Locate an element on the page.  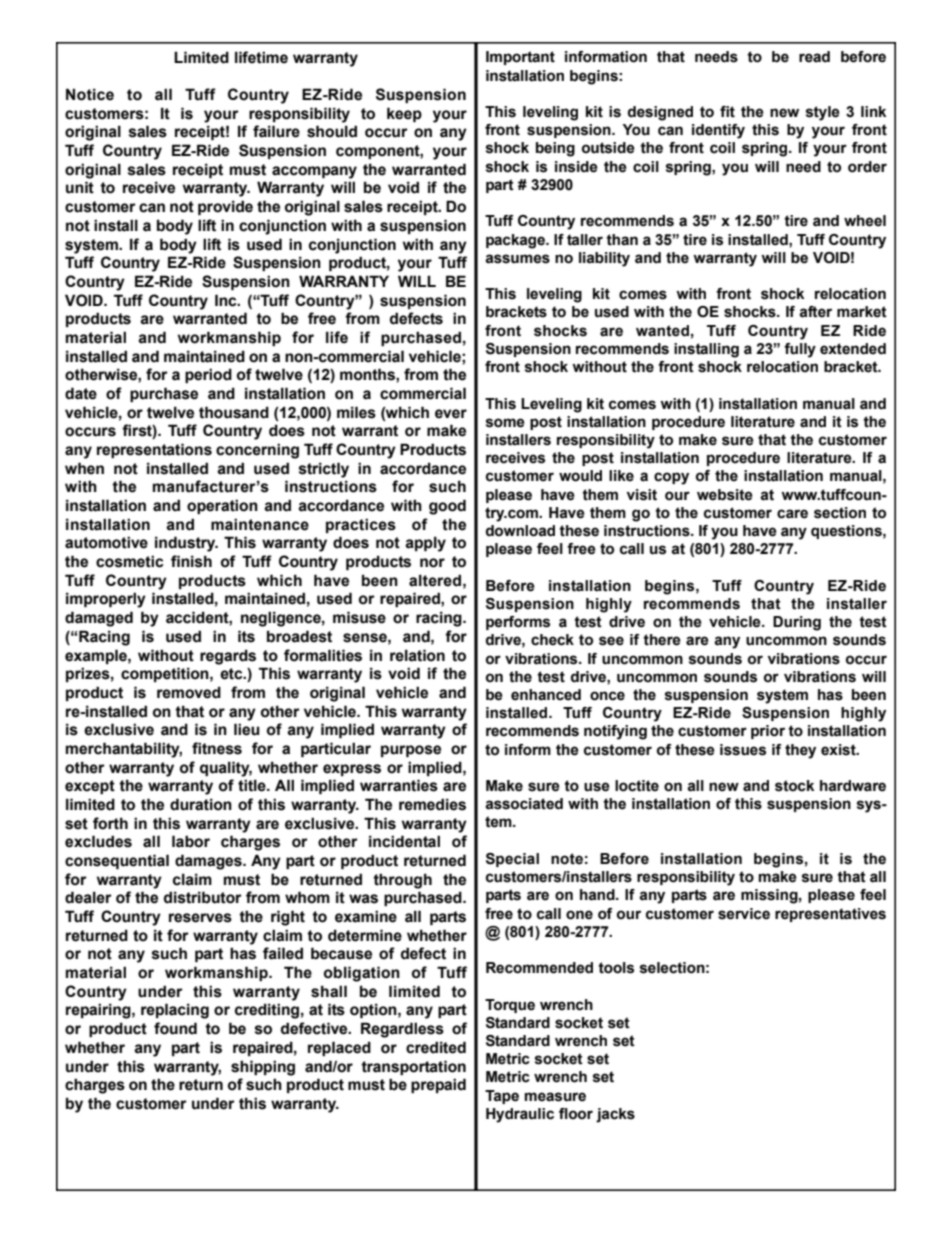
Notice is located at coordinates (90, 94).
